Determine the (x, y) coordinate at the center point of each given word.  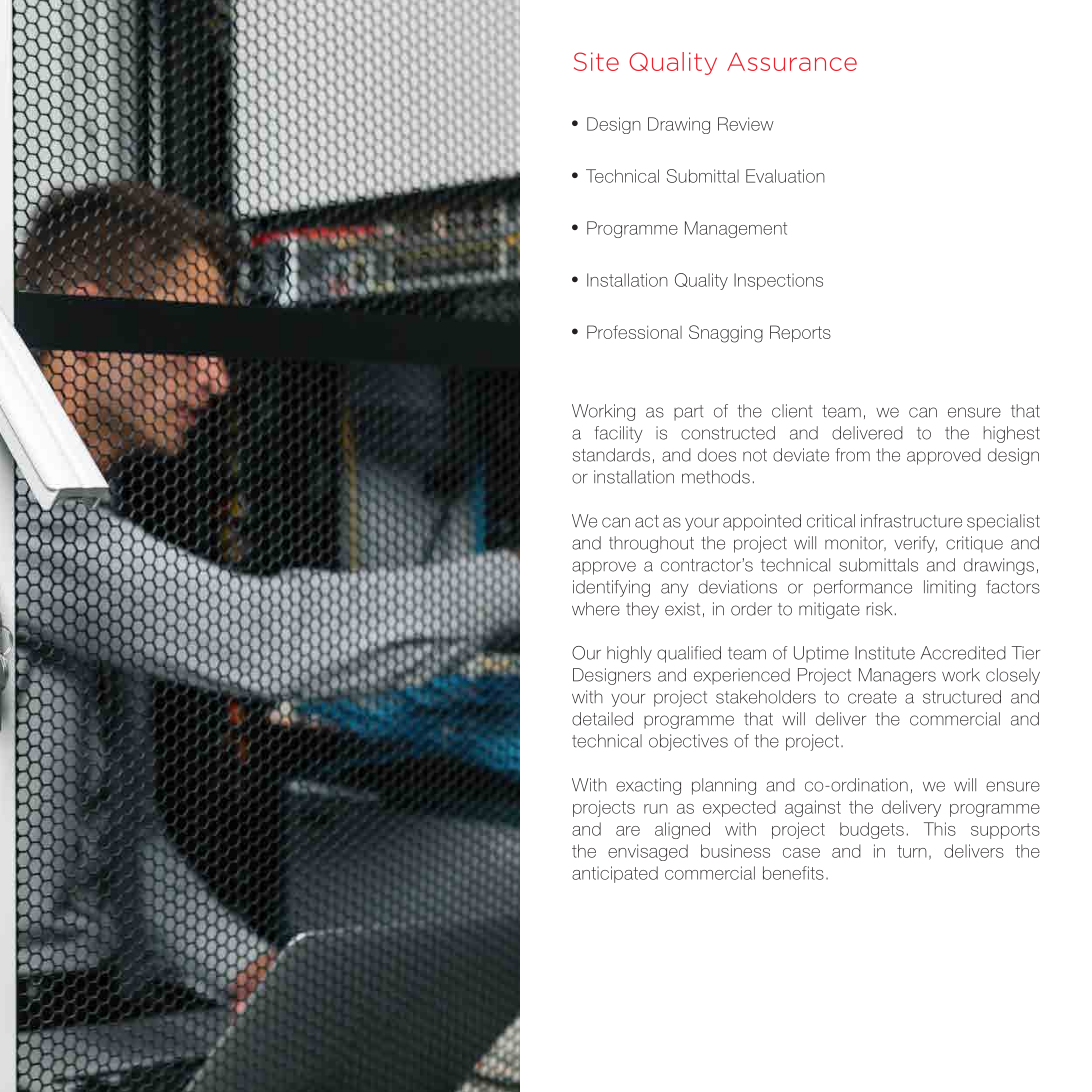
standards (611, 455)
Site (596, 61)
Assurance (792, 62)
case (801, 853)
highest (1012, 434)
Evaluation (785, 176)
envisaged (648, 852)
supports (1005, 831)
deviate (801, 455)
